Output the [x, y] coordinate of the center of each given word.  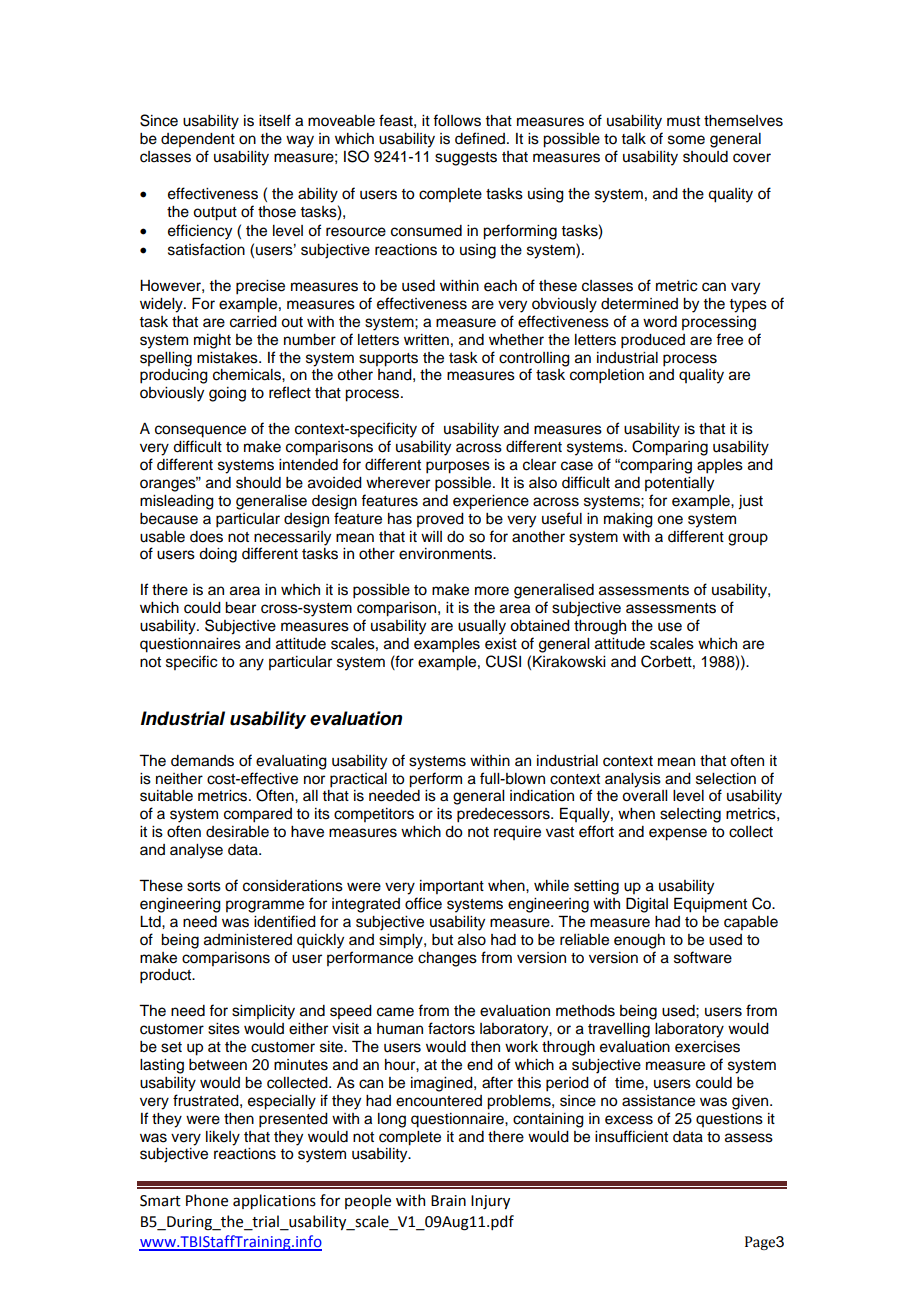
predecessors [504, 815]
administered [248, 940]
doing [218, 555]
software [703, 957]
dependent [198, 140]
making [628, 520]
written [426, 340]
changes [447, 959]
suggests [466, 159]
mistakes [228, 358]
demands [202, 761]
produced [653, 341]
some [686, 140]
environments [446, 554]
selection [726, 779]
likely [223, 1138]
